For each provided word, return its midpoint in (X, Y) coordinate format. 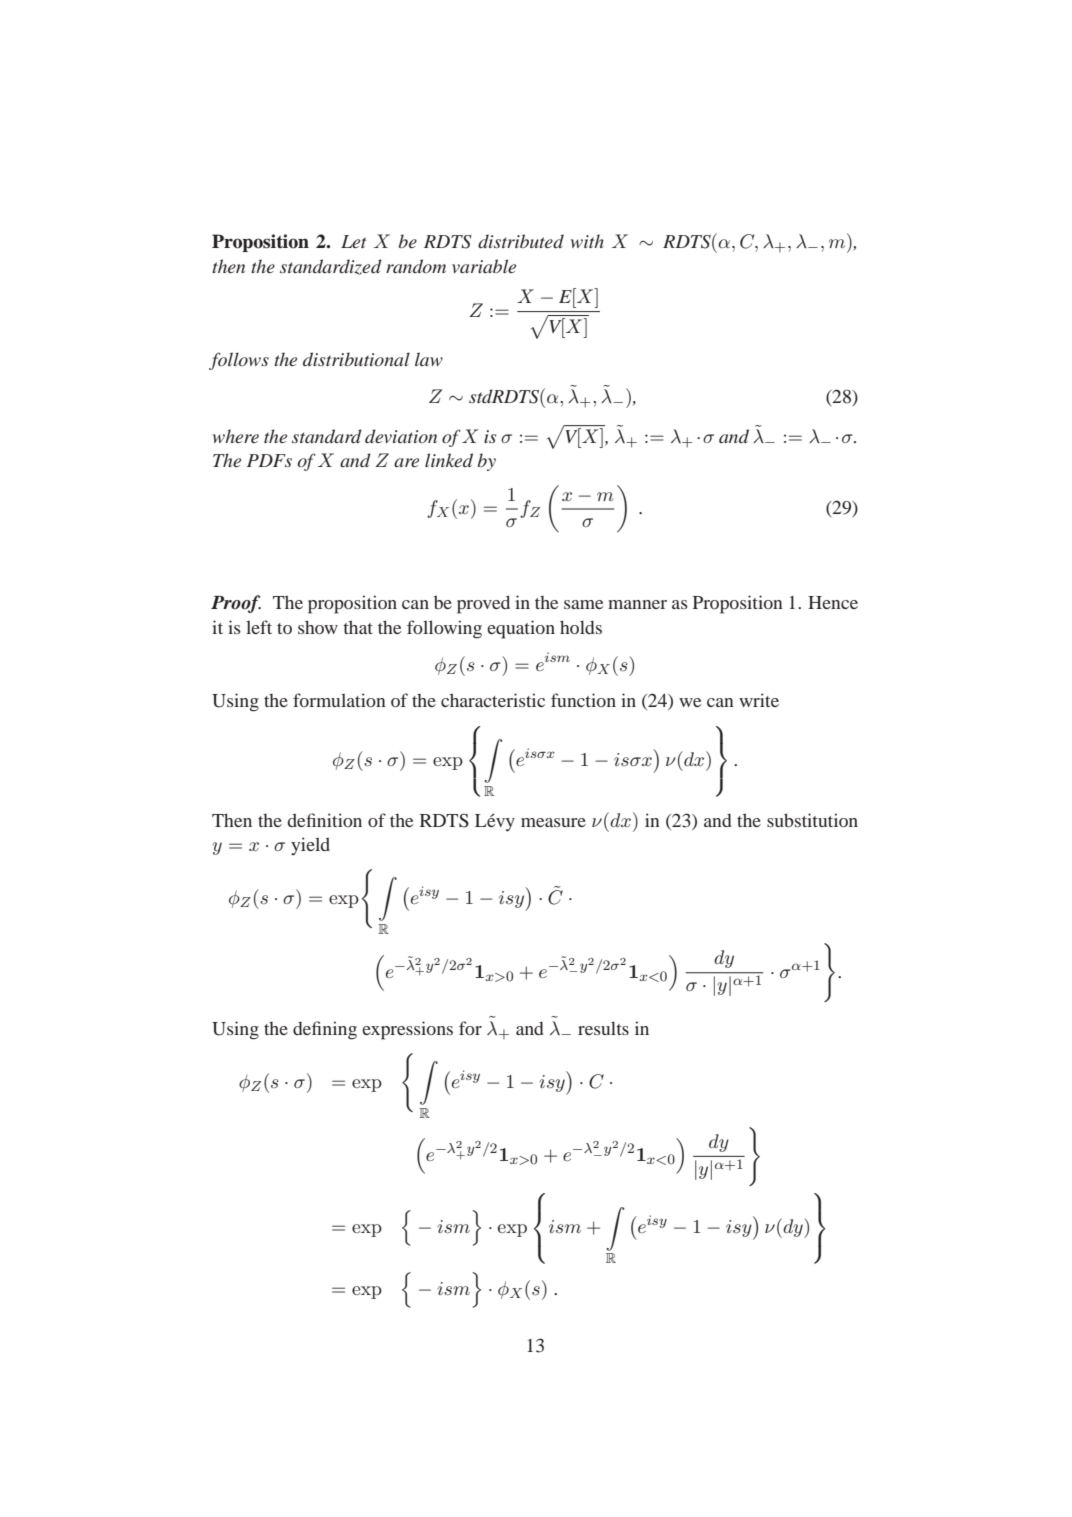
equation (521, 629)
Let (353, 241)
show (318, 627)
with (587, 241)
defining (325, 1030)
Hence (833, 602)
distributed (521, 241)
